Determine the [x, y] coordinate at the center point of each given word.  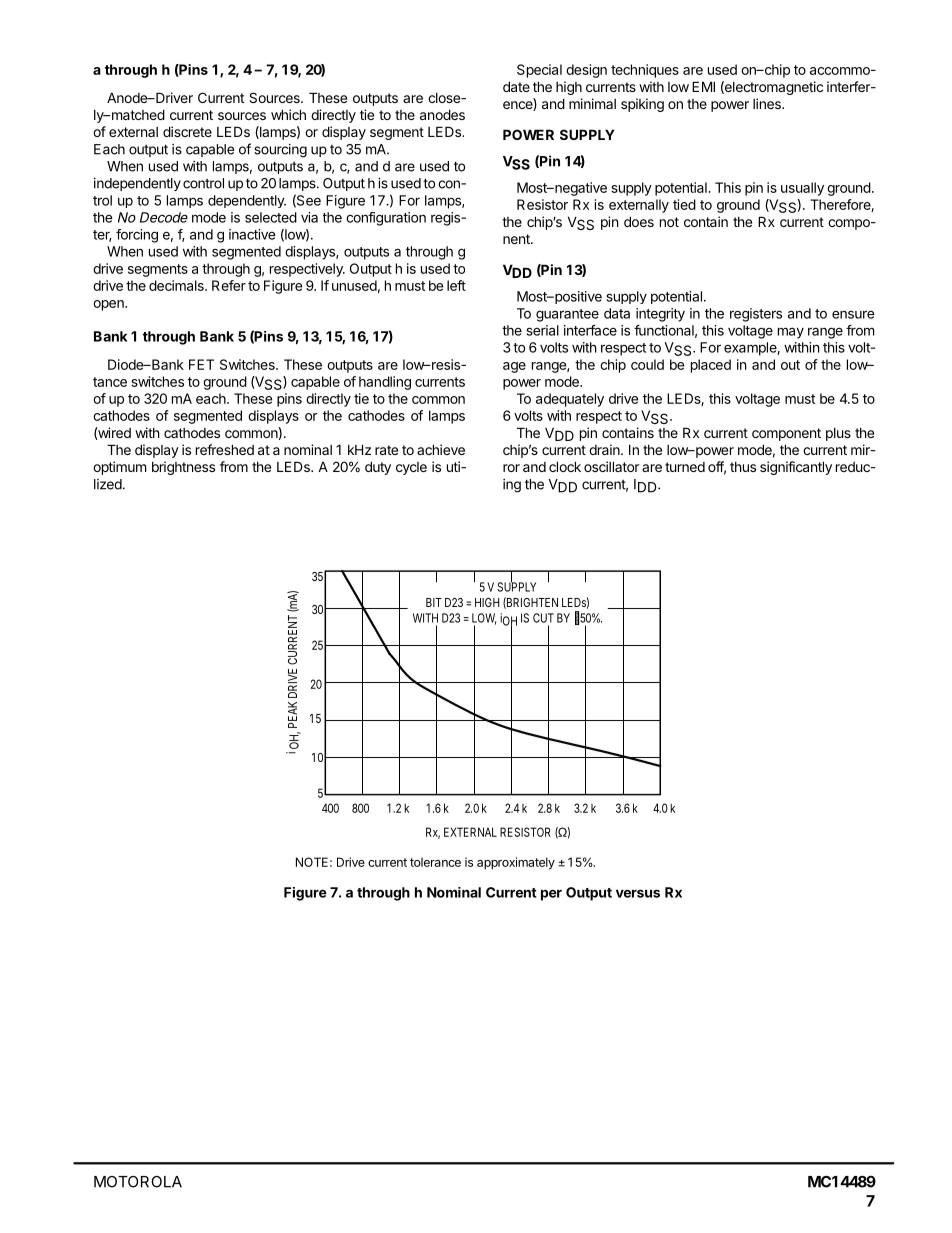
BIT [434, 602]
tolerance [435, 862]
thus [743, 467]
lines [768, 103]
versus [638, 893]
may [791, 333]
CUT [543, 618]
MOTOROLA [138, 1182]
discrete [187, 131]
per [551, 895]
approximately [516, 863]
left [456, 285]
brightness [183, 468]
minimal [592, 103]
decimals [177, 285]
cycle [411, 468]
